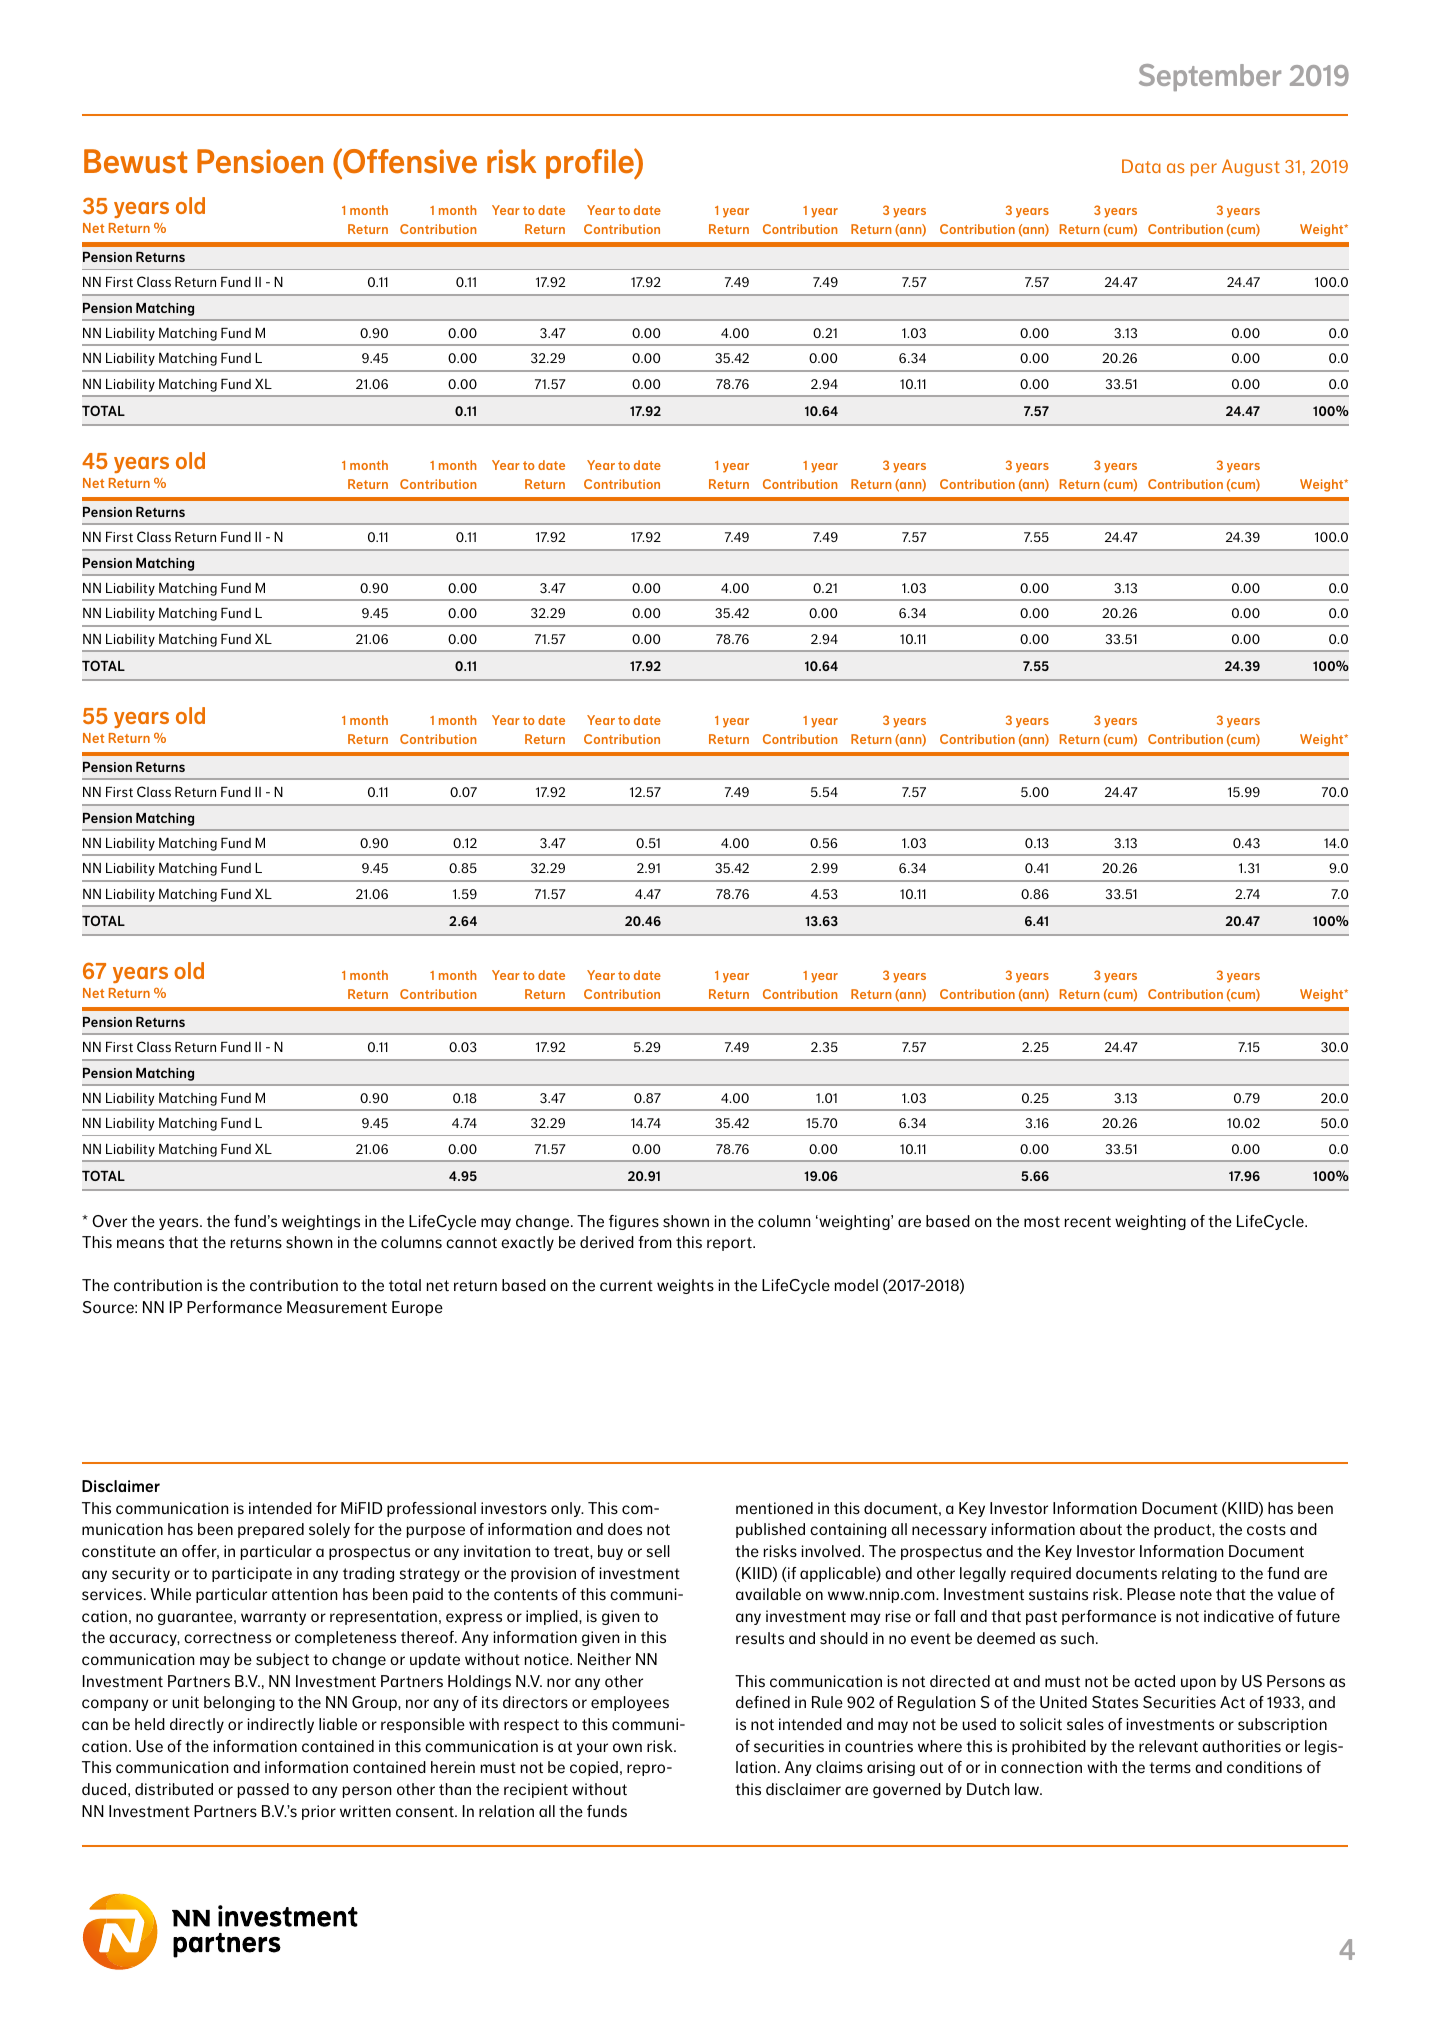 Image resolution: width=1430 pixels, height=2023 pixels. I want to click on cannot, so click(471, 1243).
